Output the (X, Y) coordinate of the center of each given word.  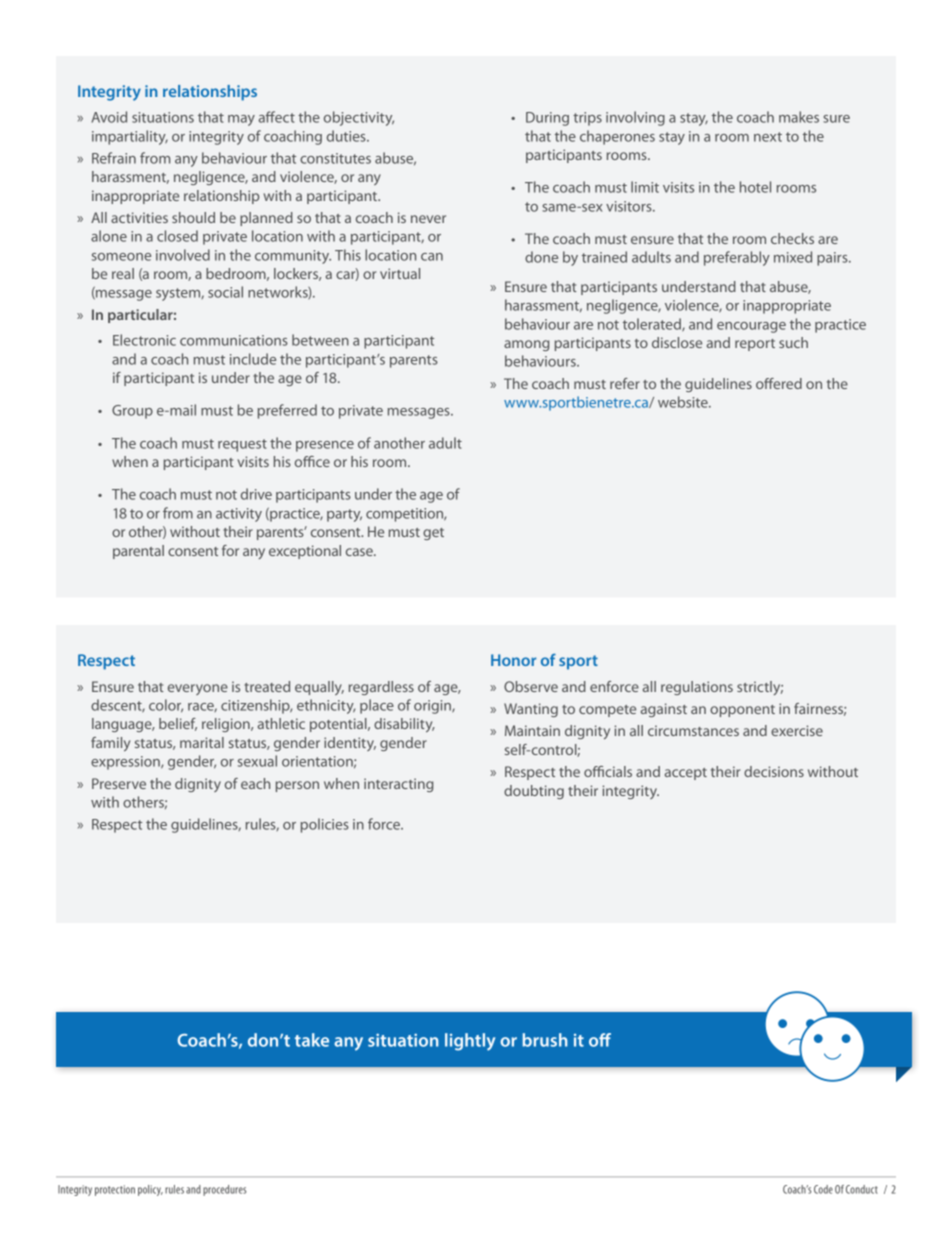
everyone (198, 689)
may (241, 120)
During (547, 119)
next (768, 137)
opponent (742, 711)
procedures (224, 1190)
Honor (513, 660)
